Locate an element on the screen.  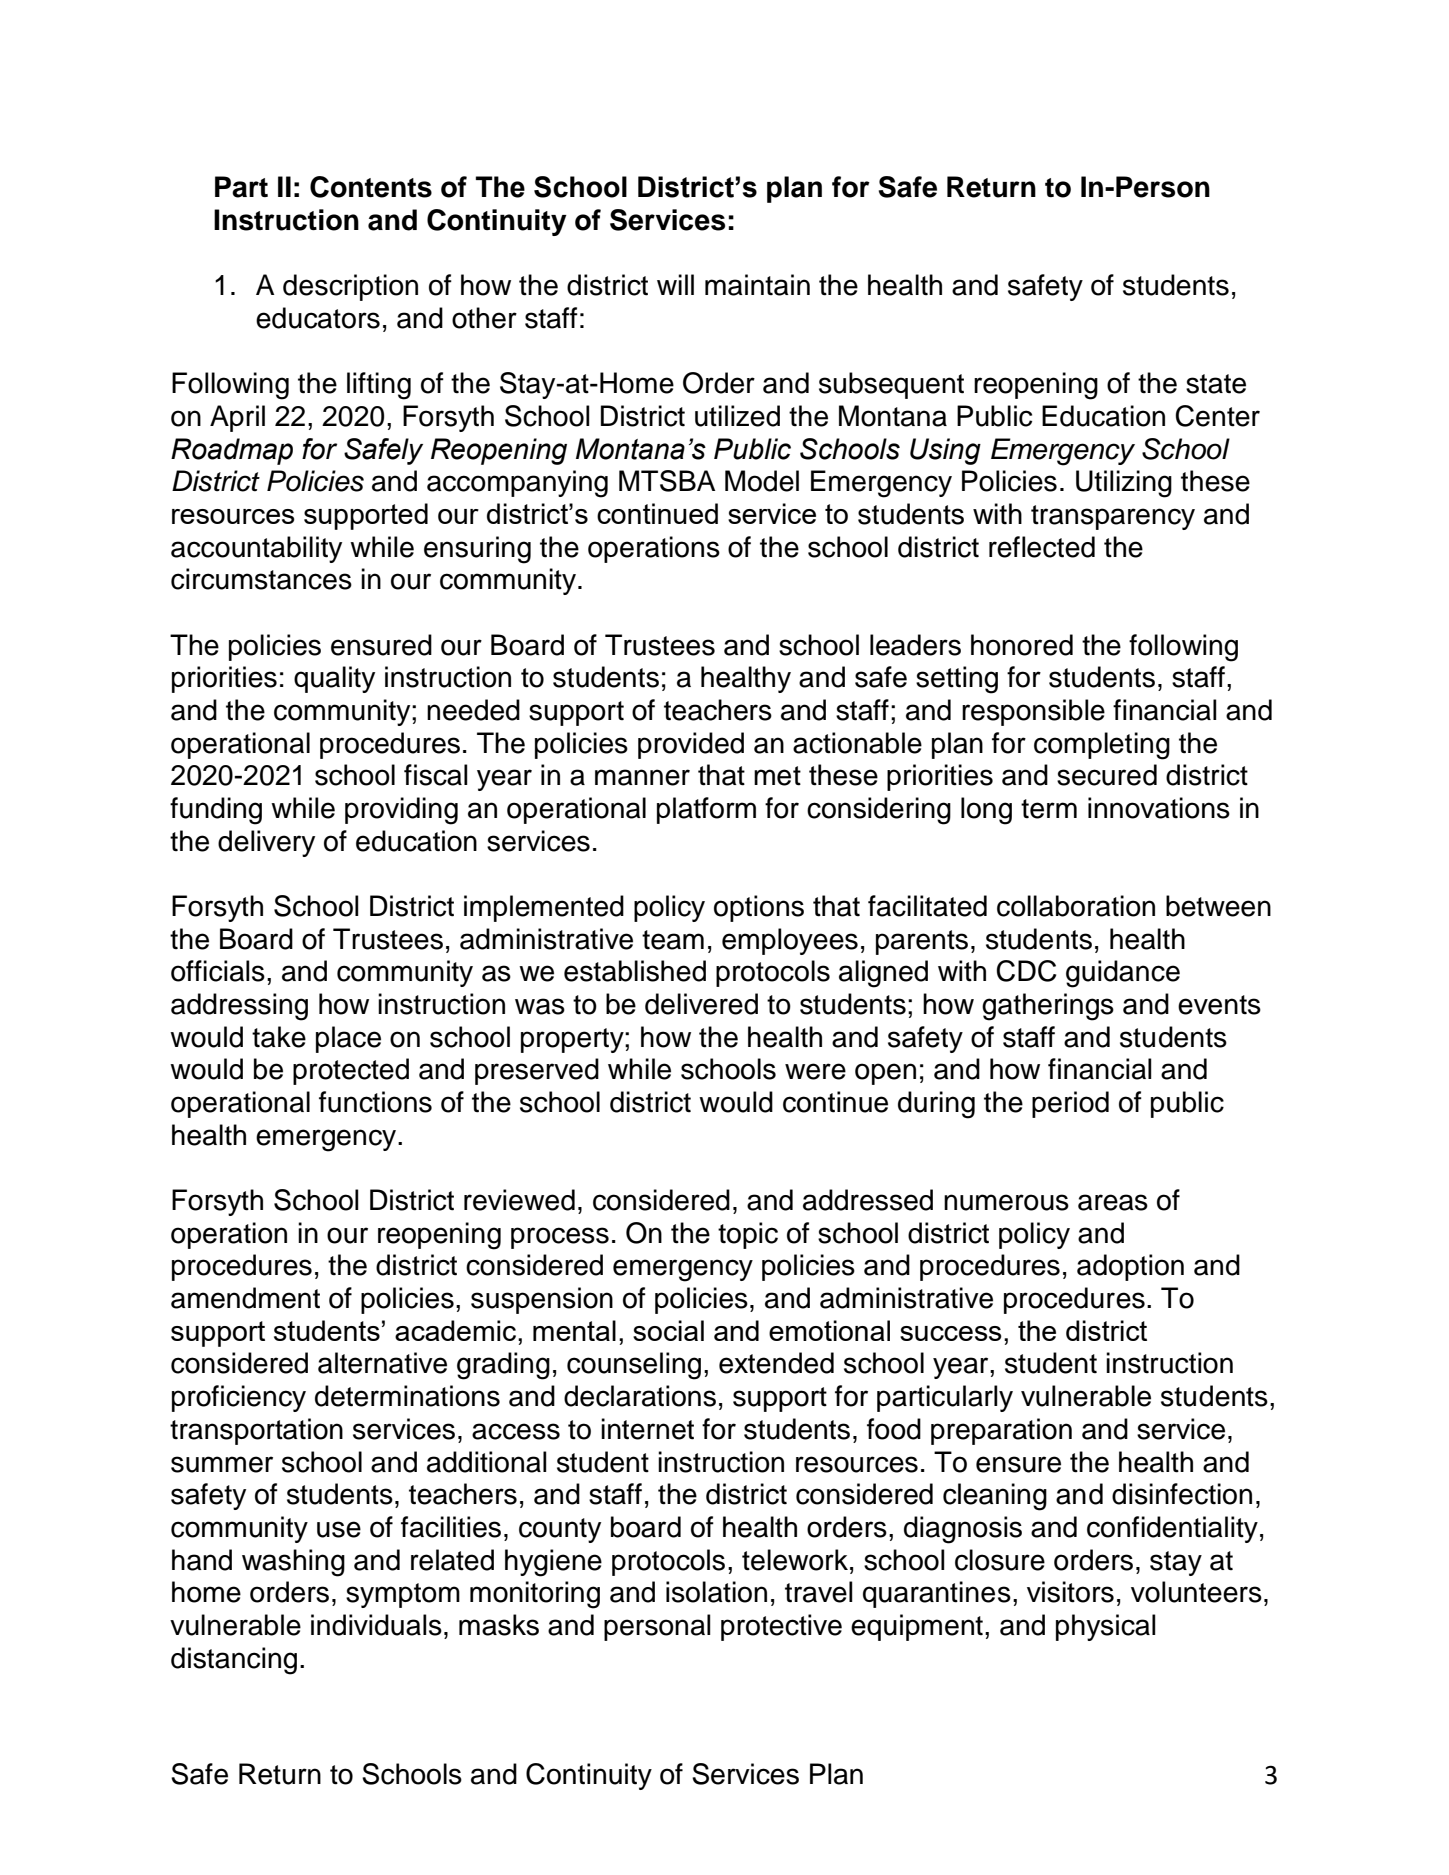
collaboration is located at coordinates (1076, 906).
